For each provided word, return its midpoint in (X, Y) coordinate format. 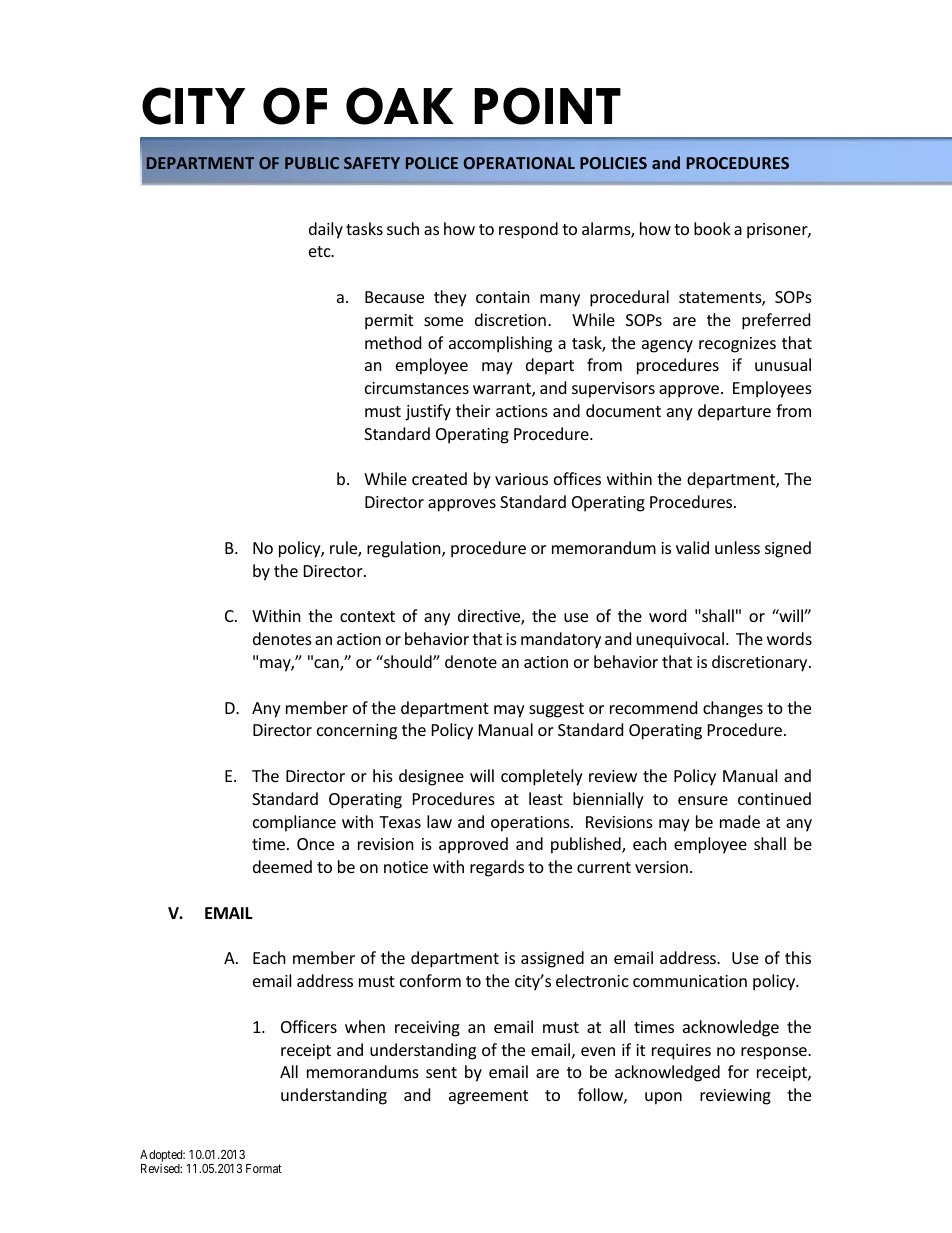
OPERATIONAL (519, 163)
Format (264, 1168)
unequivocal (680, 640)
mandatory (561, 640)
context (367, 616)
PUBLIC (312, 163)
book (712, 228)
